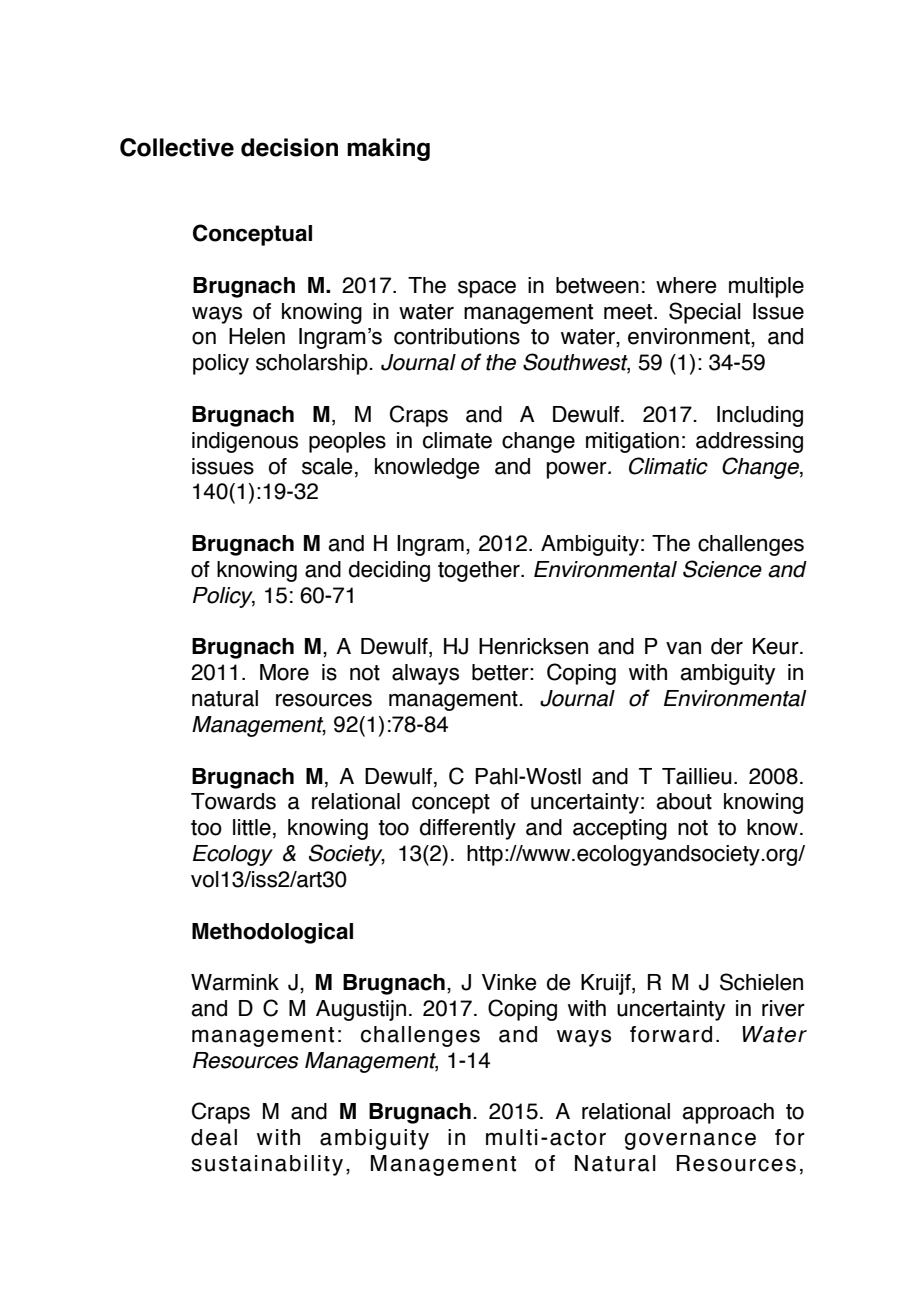  I want to click on governance, so click(690, 1141).
